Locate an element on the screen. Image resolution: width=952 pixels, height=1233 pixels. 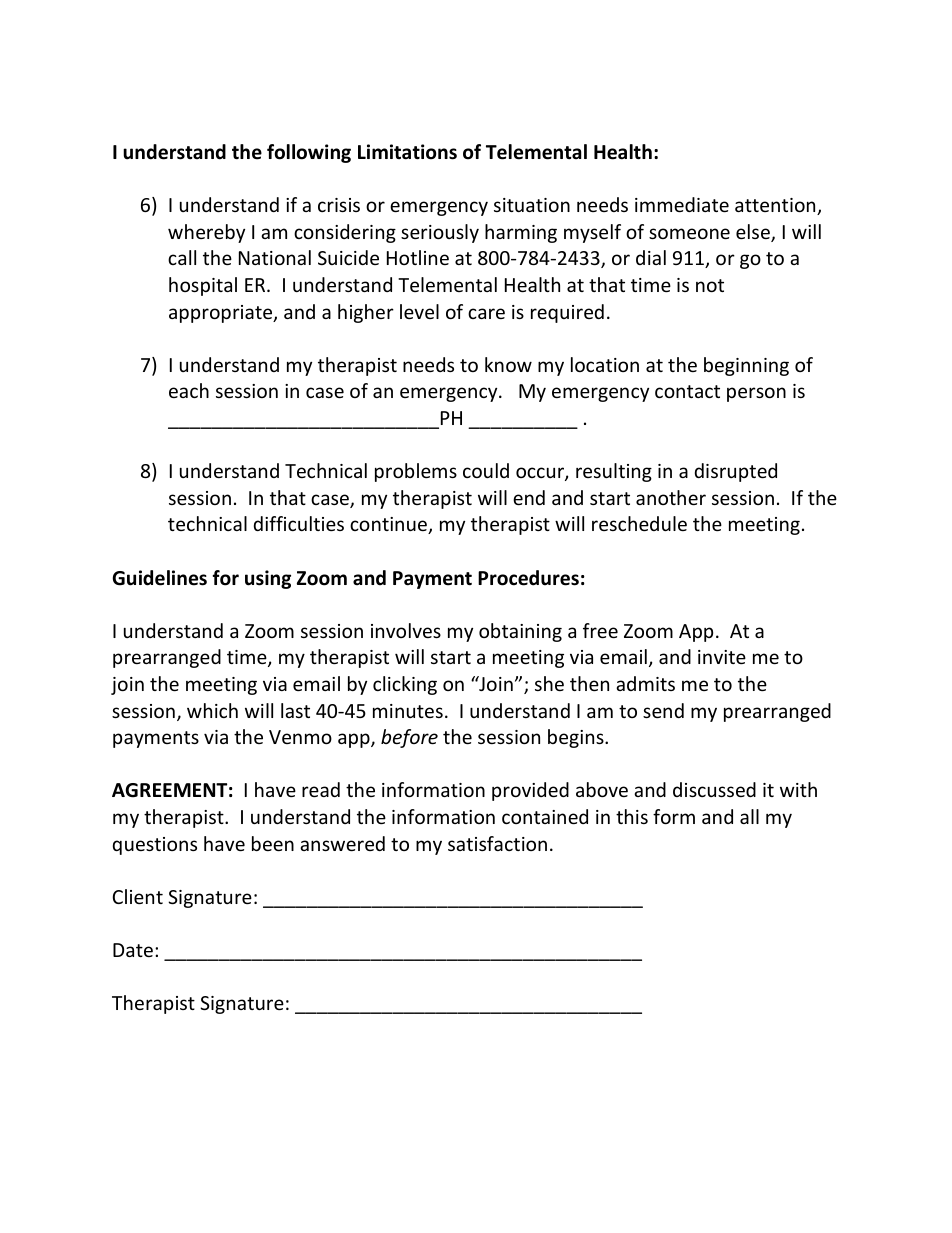
Procedures is located at coordinates (528, 578).
